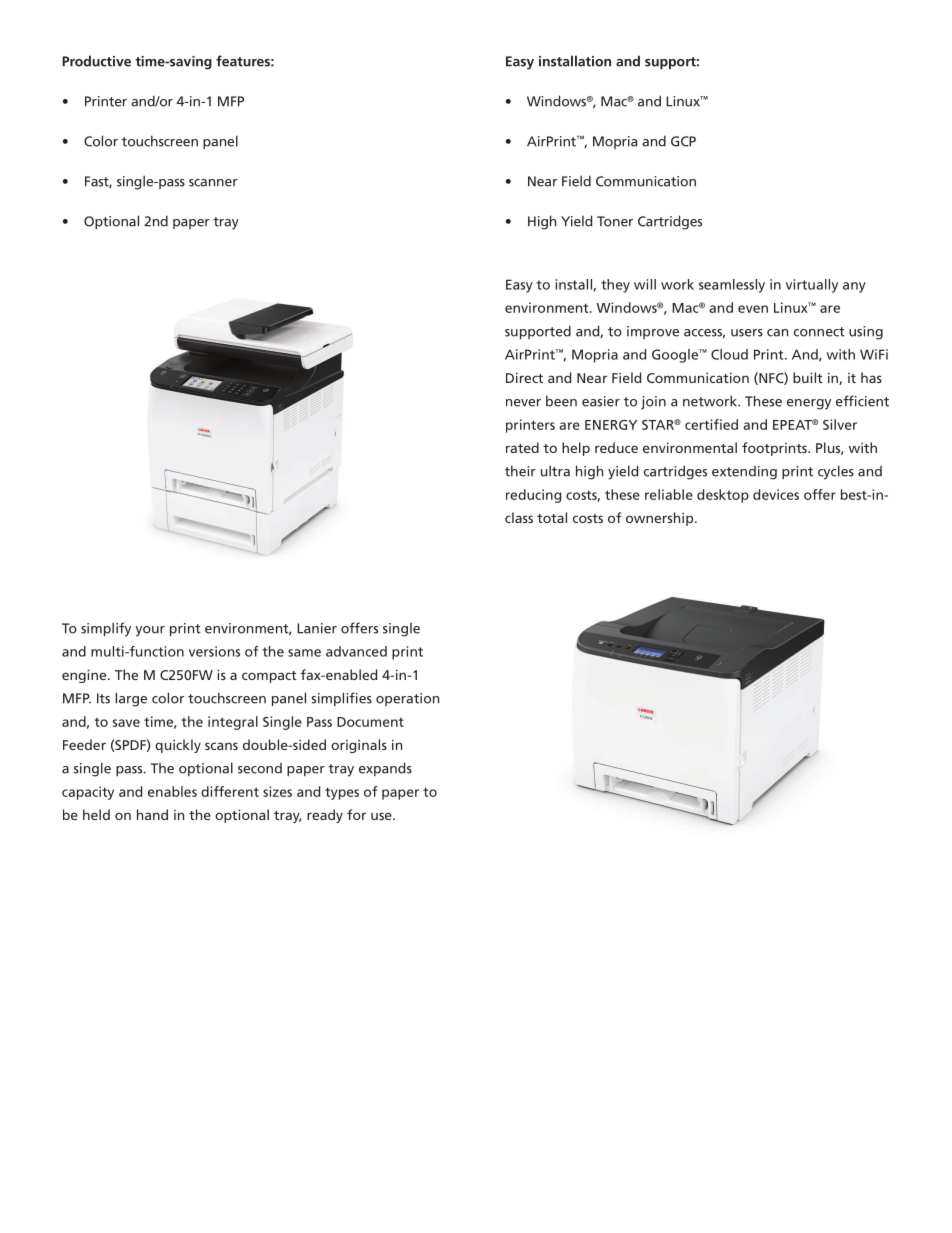  What do you see at coordinates (407, 699) in the document?
I see `operation` at bounding box center [407, 699].
